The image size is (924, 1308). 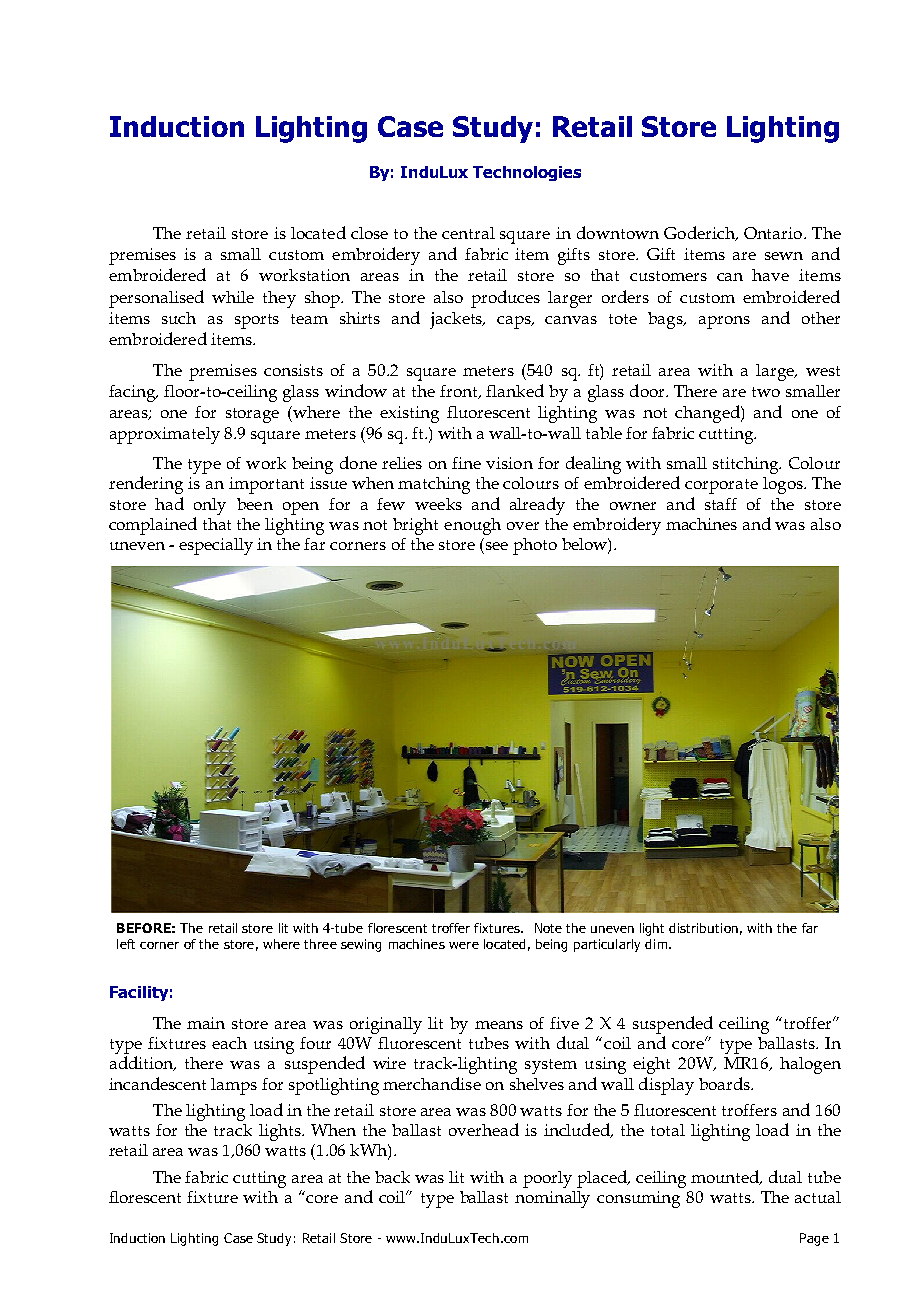 I want to click on central, so click(x=468, y=233).
